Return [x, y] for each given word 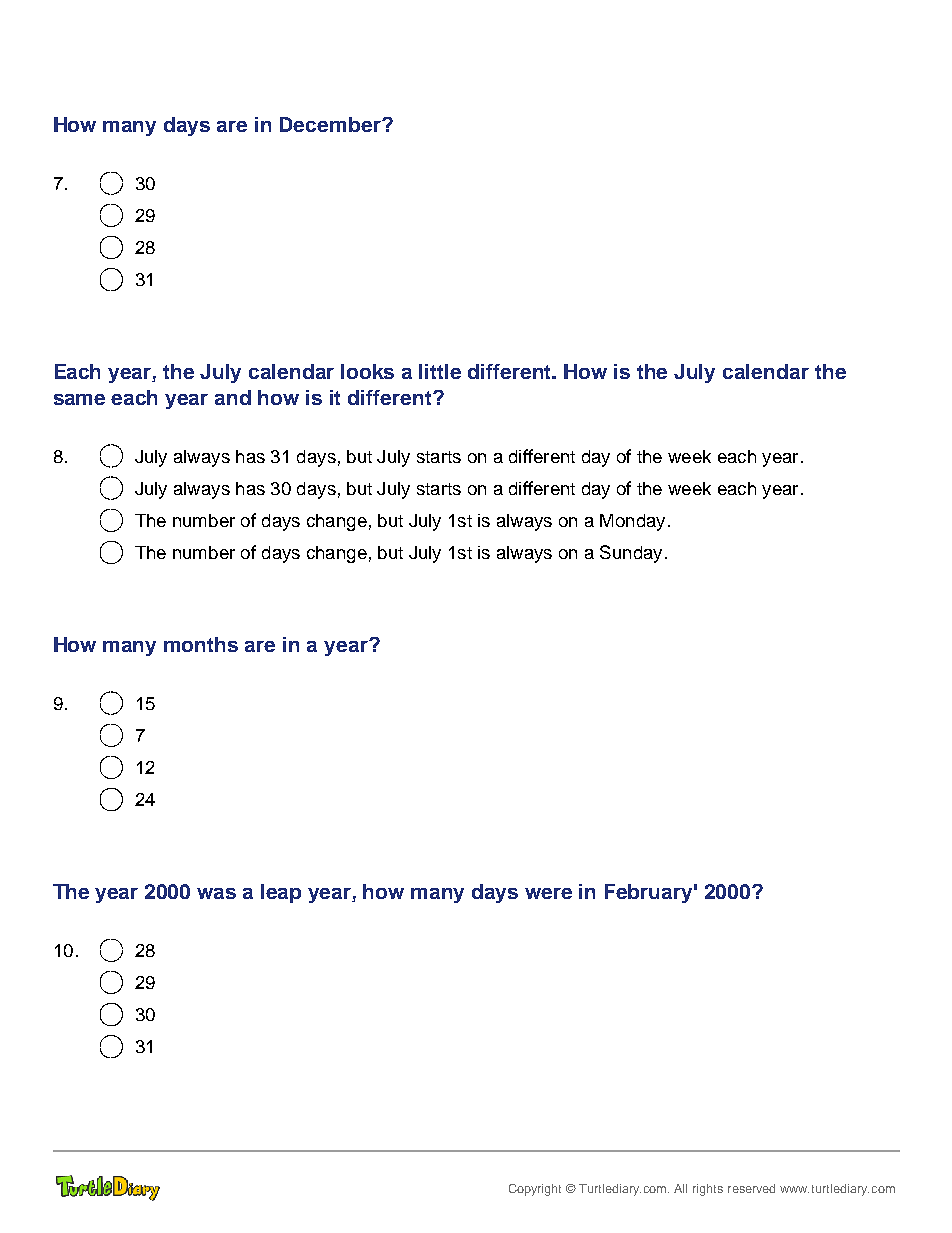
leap [281, 893]
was [216, 893]
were [548, 893]
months [201, 644]
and [233, 397]
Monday [632, 522]
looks [367, 371]
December [331, 124]
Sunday [631, 554]
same [79, 399]
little [440, 371]
